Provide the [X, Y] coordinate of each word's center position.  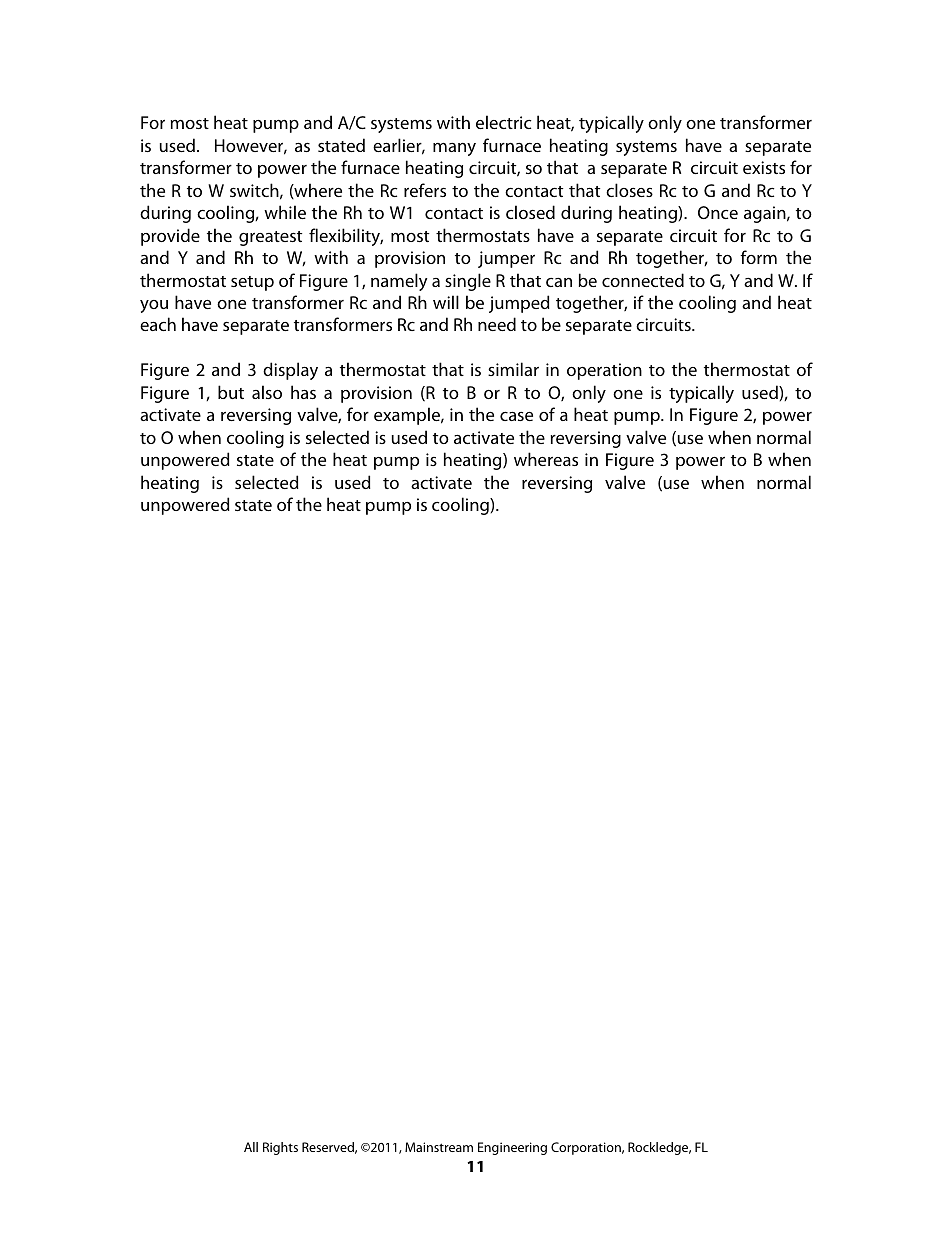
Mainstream [439, 1147]
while [285, 212]
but [231, 392]
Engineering [512, 1148]
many [454, 149]
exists [764, 167]
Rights [280, 1148]
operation [604, 371]
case [516, 416]
